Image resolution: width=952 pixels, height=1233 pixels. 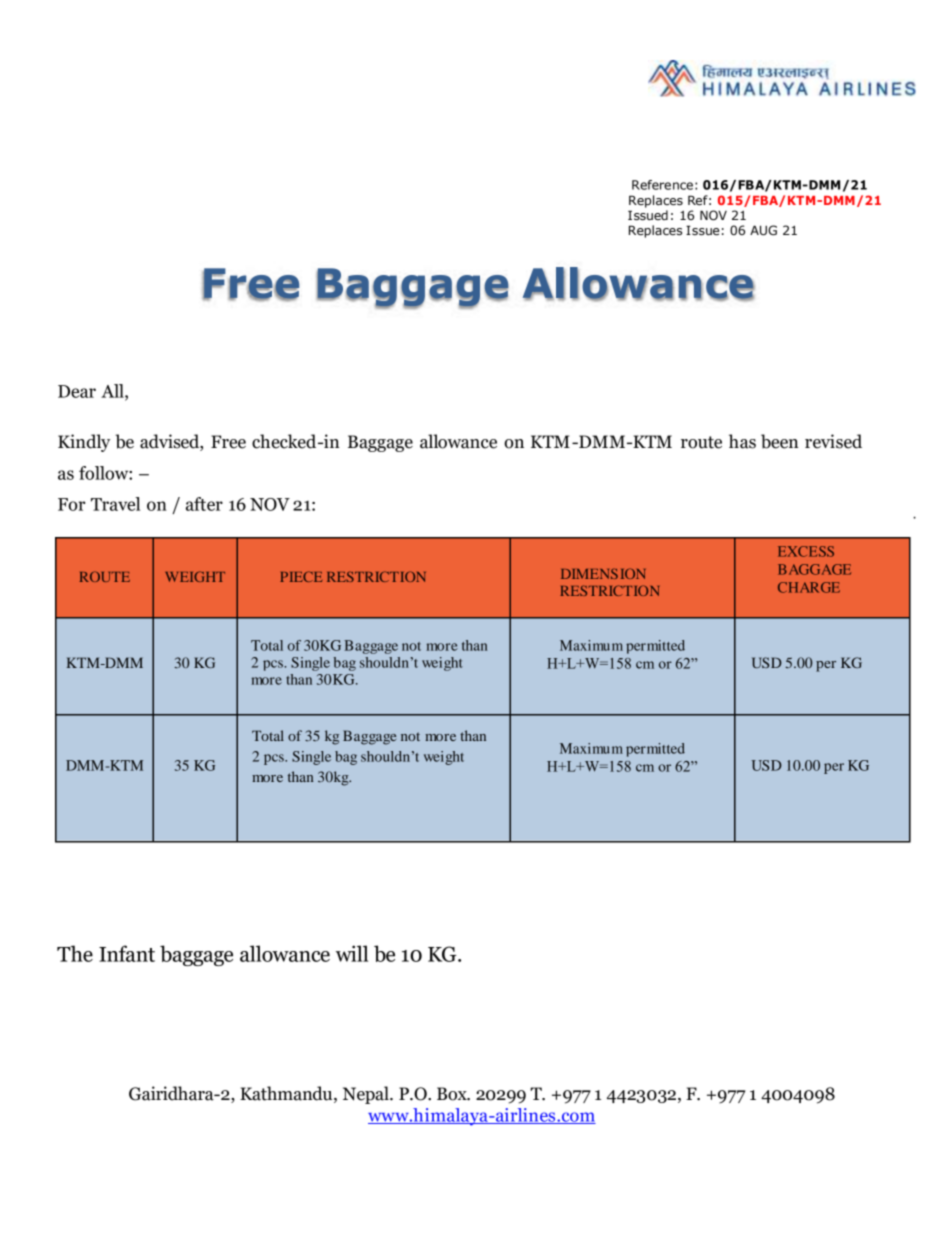 What do you see at coordinates (367, 1095) in the screenshot?
I see `Nepal` at bounding box center [367, 1095].
